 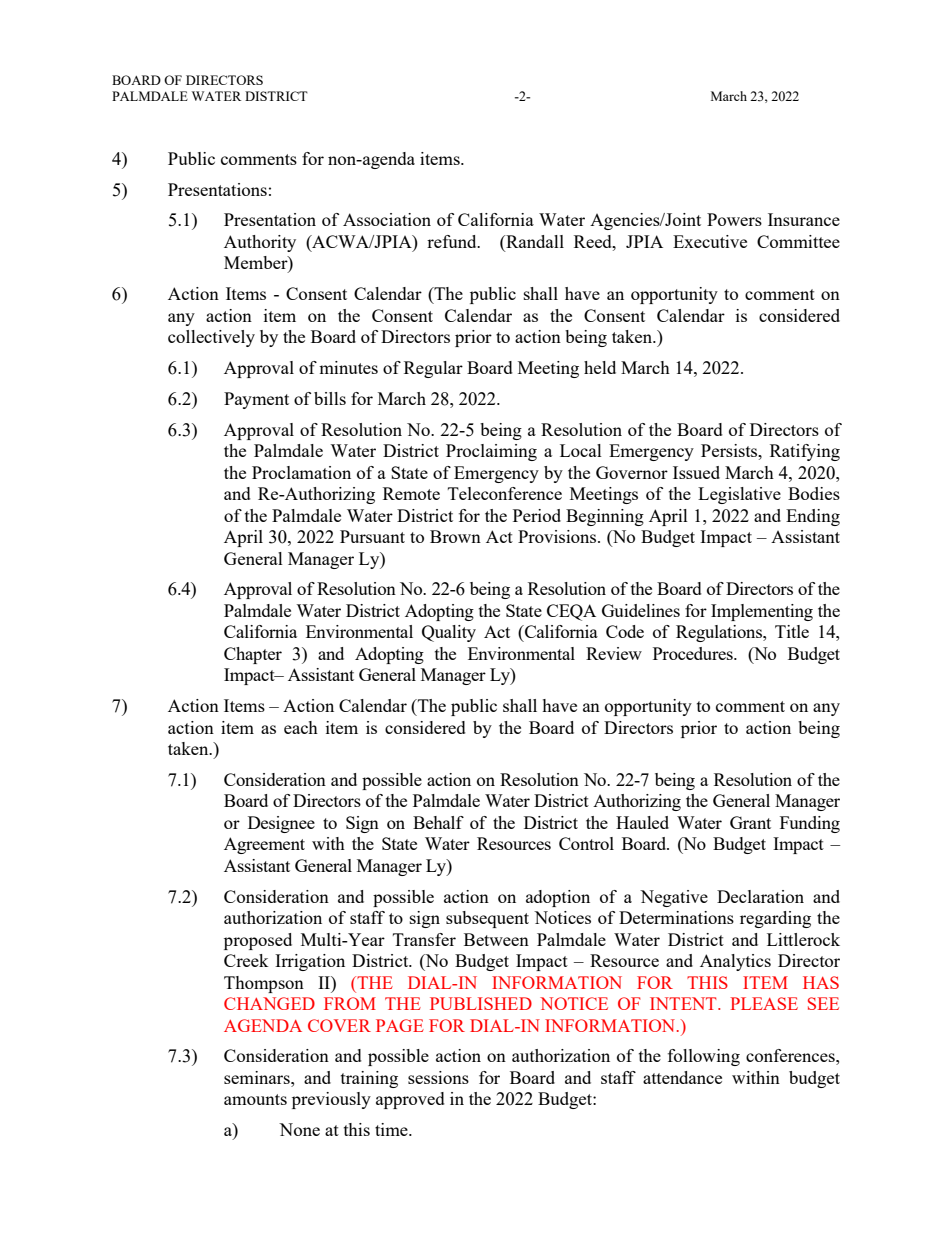 I want to click on Quality, so click(x=449, y=633).
